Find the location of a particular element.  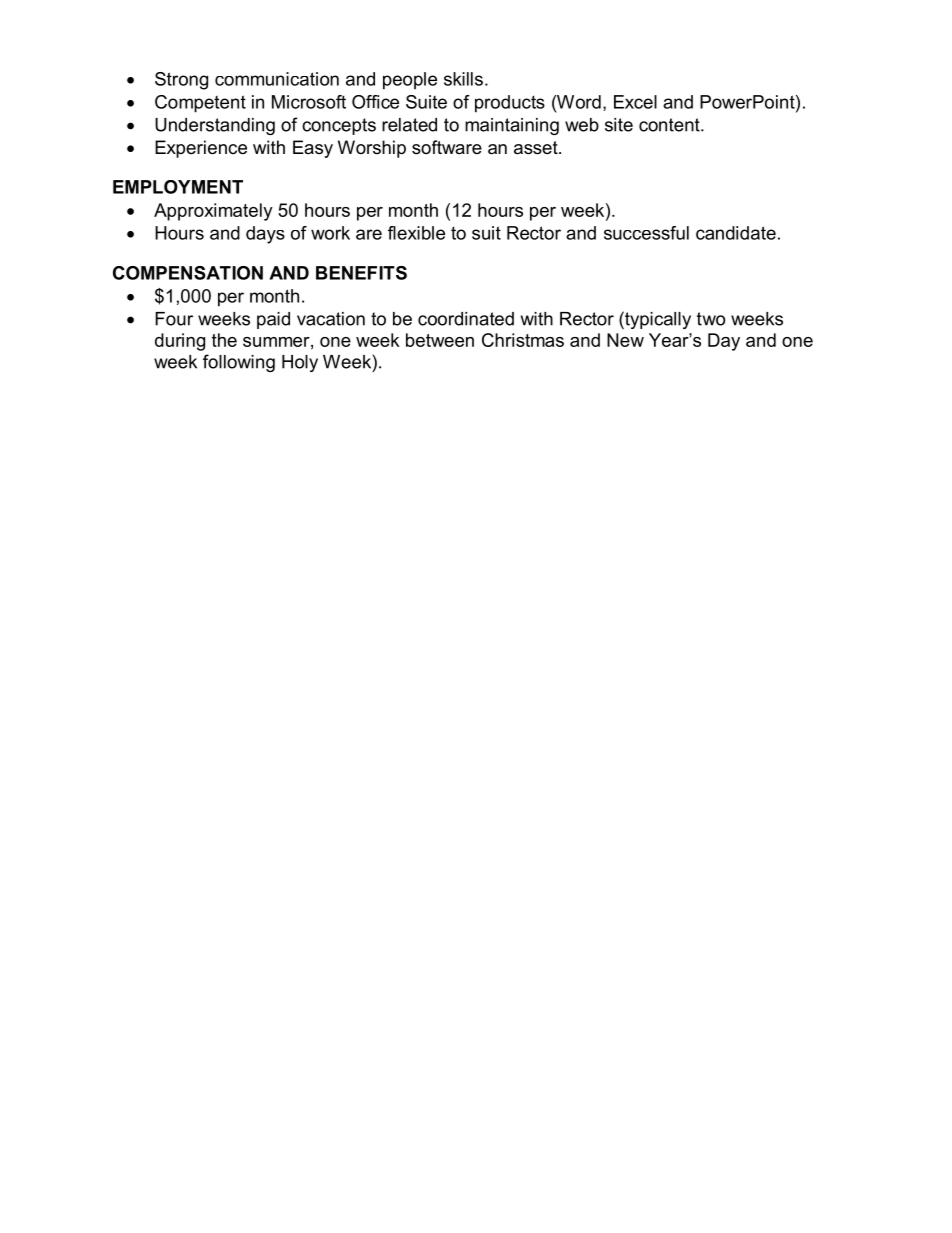

asset is located at coordinates (537, 148).
